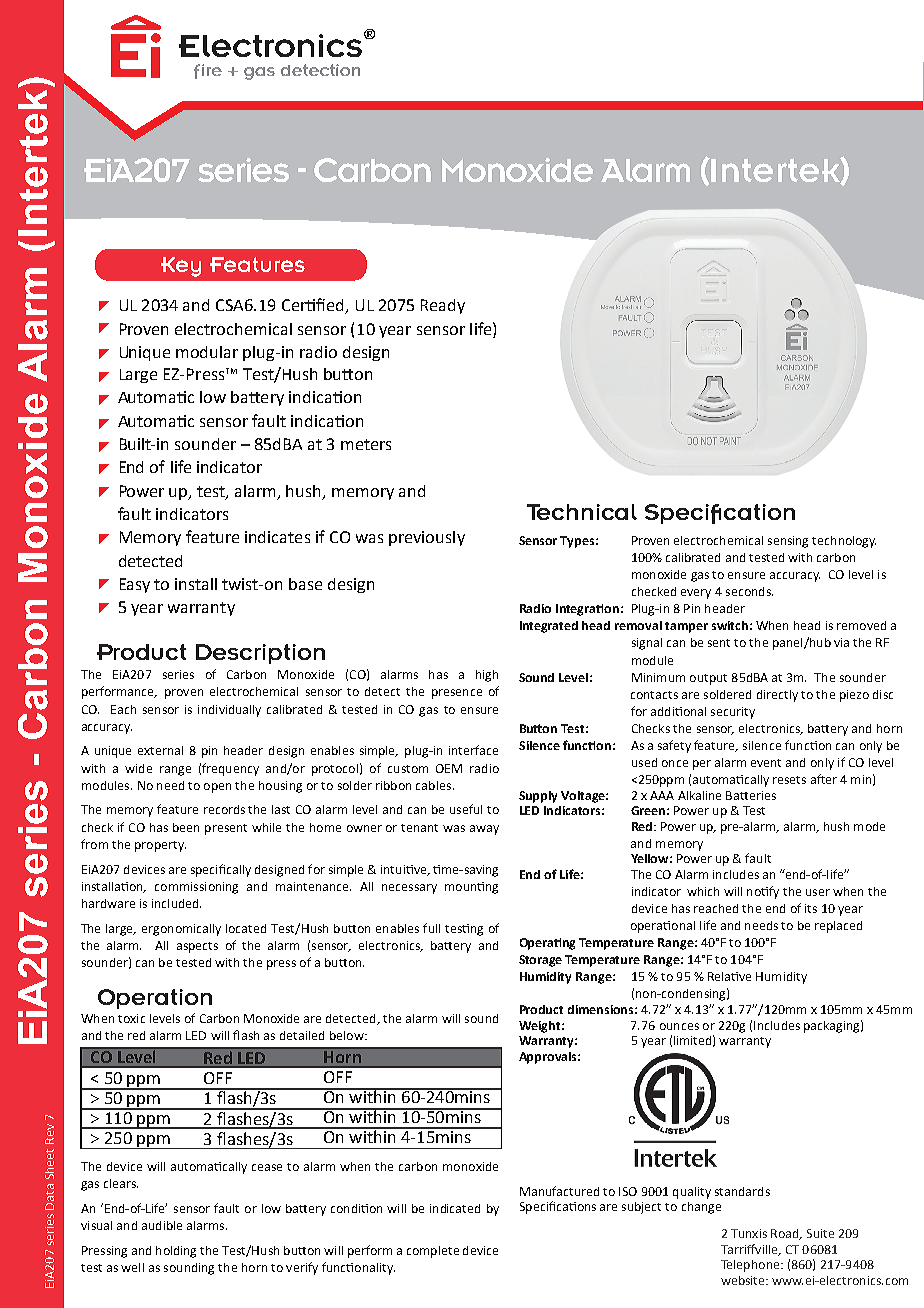  I want to click on sensing, so click(788, 542).
